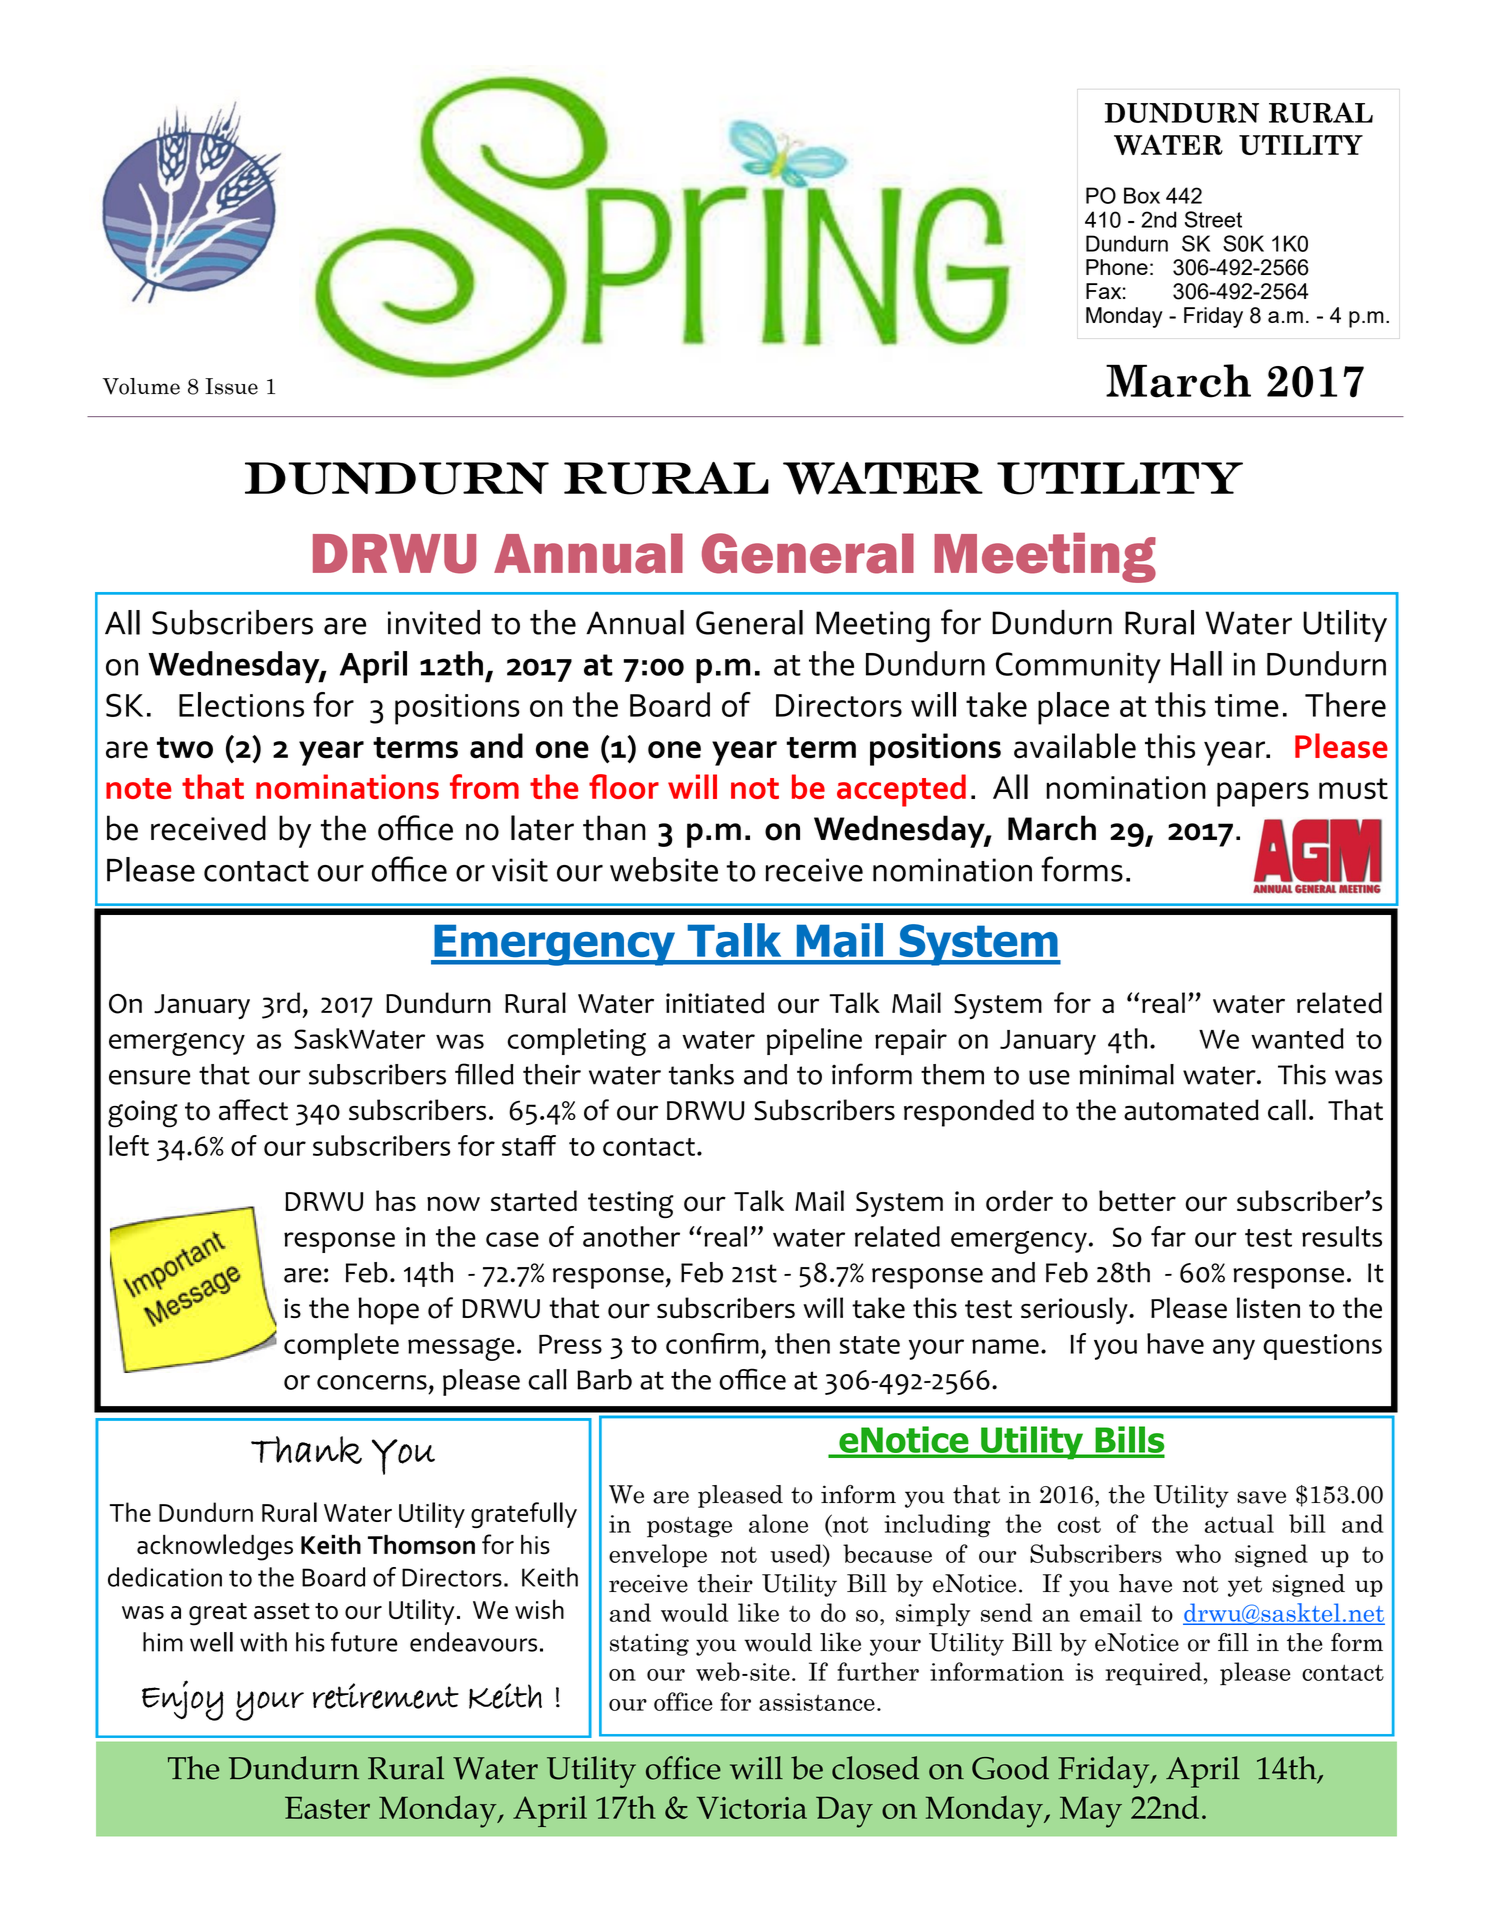 The image size is (1491, 1930). I want to click on Elections, so click(241, 704).
